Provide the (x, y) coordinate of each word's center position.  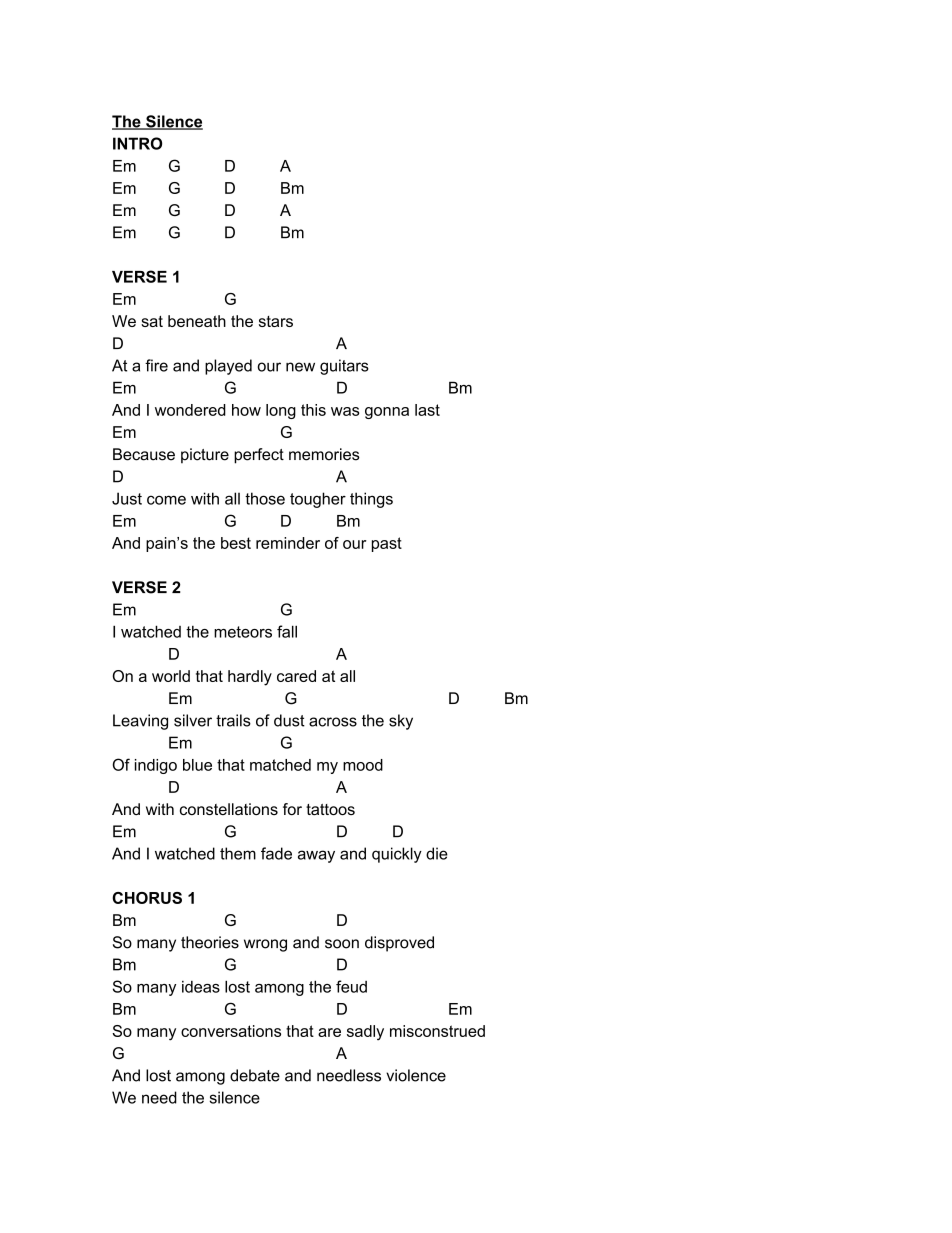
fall (287, 631)
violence (416, 1075)
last (427, 410)
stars (276, 321)
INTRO (137, 143)
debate (255, 1075)
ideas (201, 987)
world (171, 676)
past (387, 544)
